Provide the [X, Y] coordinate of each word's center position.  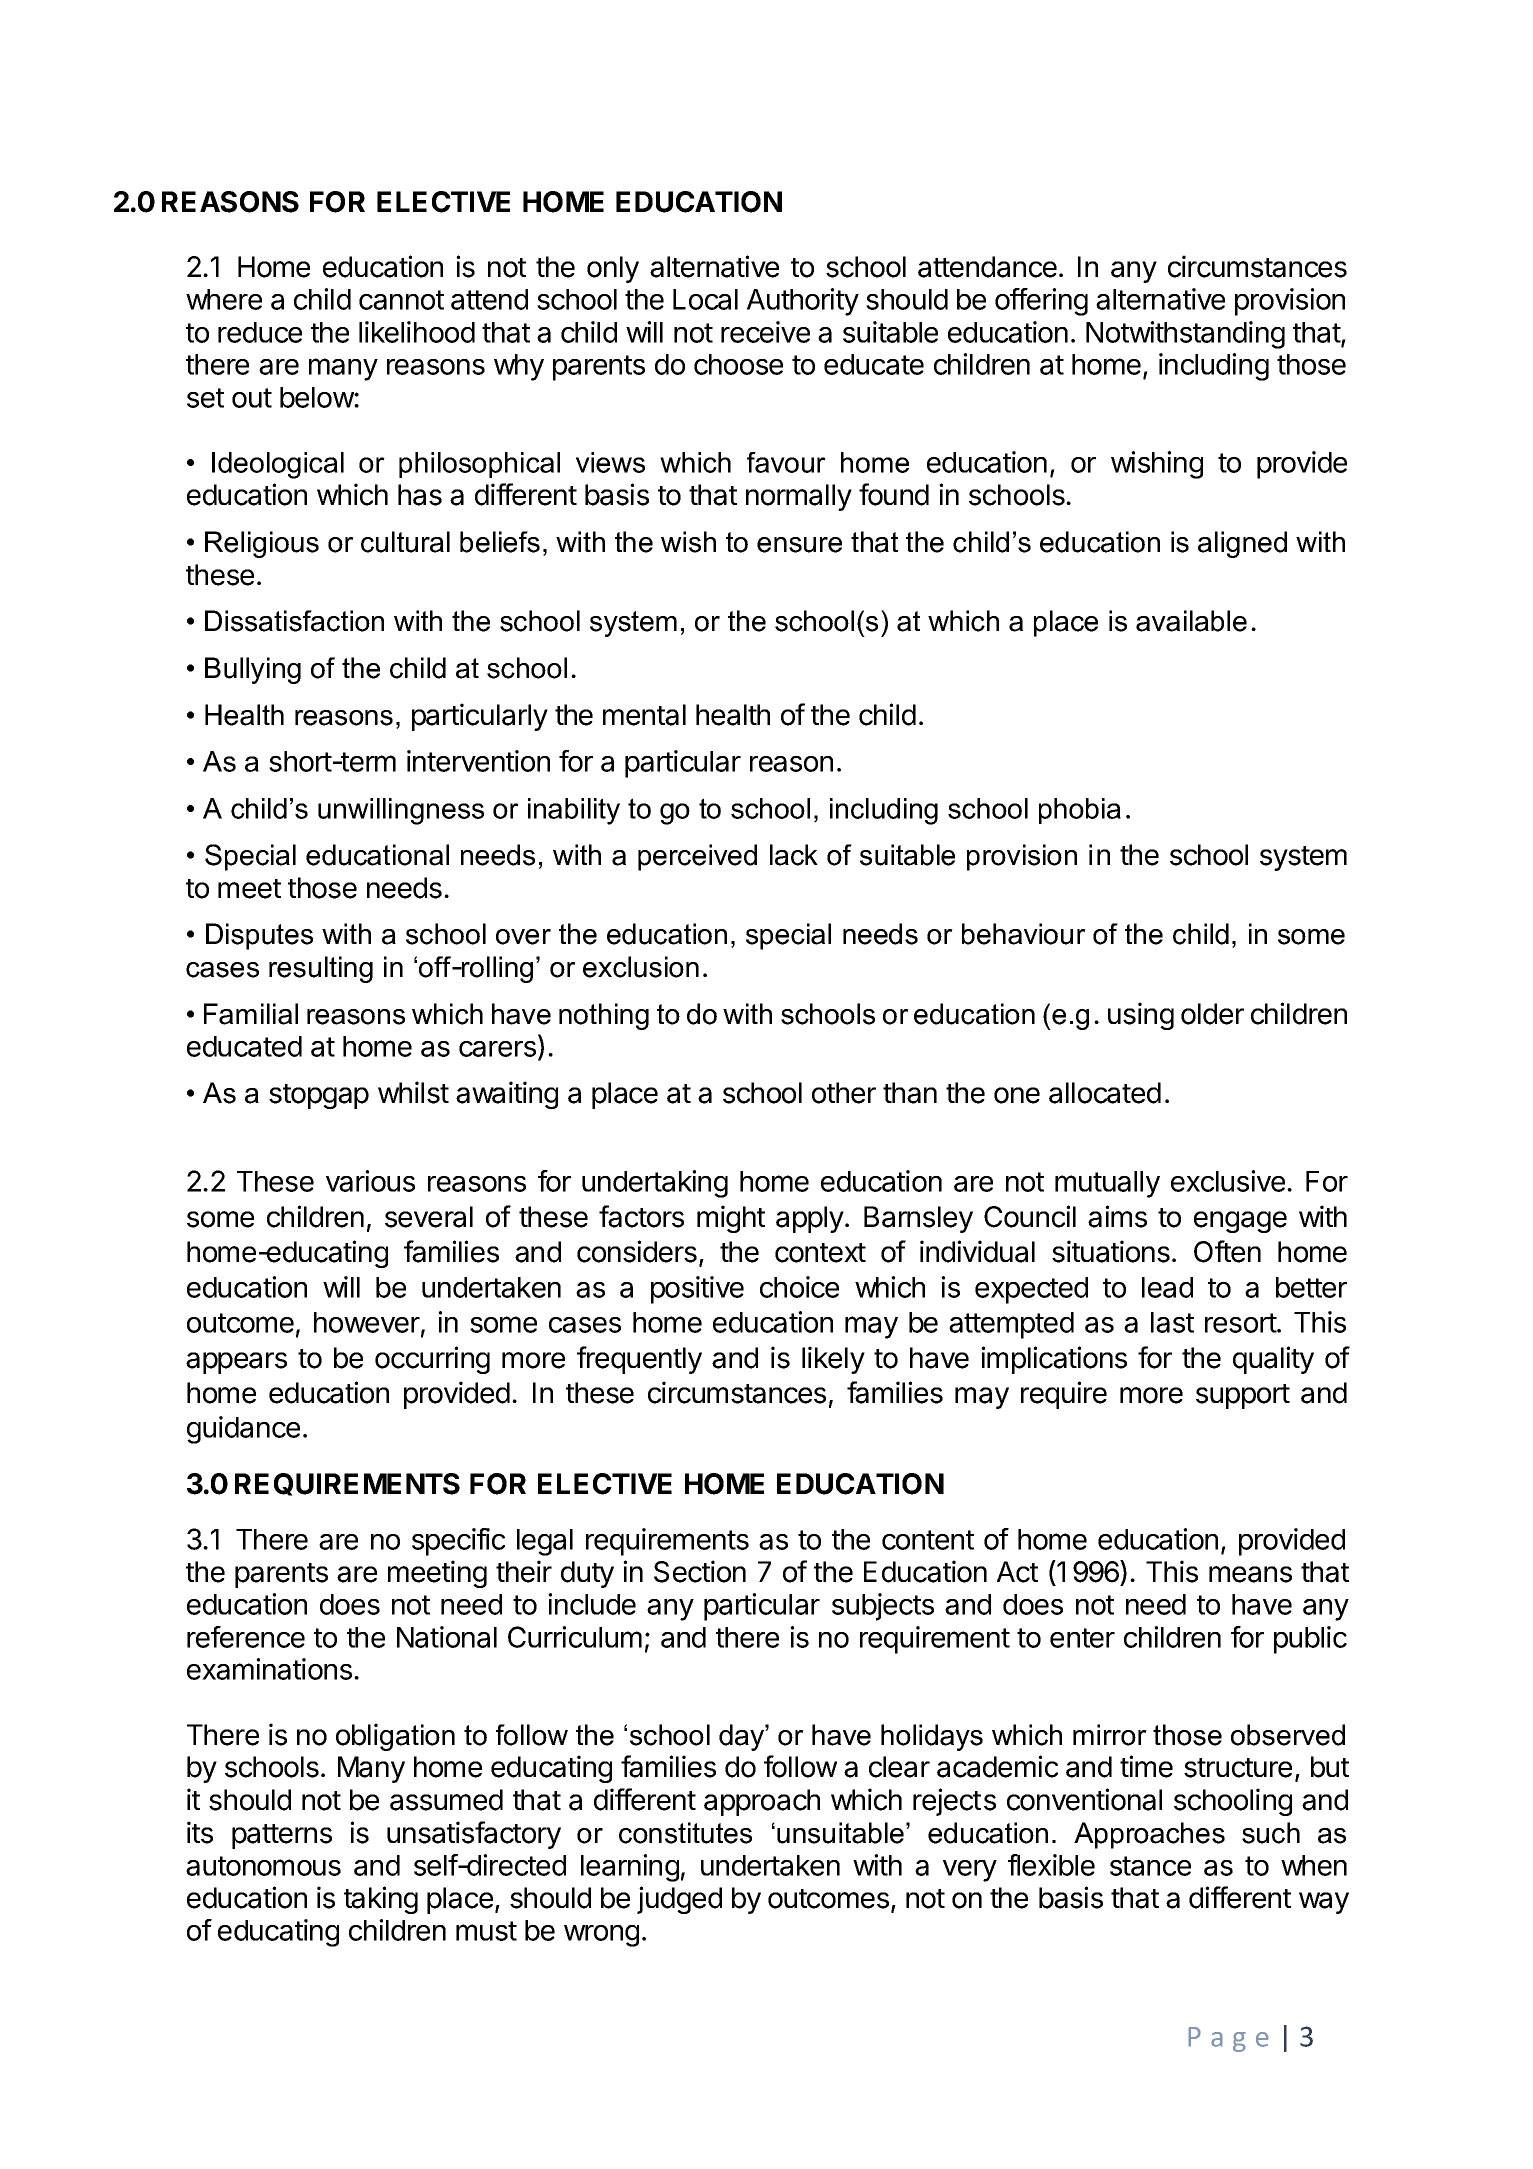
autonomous [263, 1866]
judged [679, 1900]
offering [1041, 302]
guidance [243, 1430]
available [1191, 621]
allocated [1105, 1093]
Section [700, 1571]
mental [644, 715]
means [1250, 1574]
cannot [401, 300]
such [1271, 1833]
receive [765, 332]
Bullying [253, 670]
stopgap [319, 1096]
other [844, 1093]
